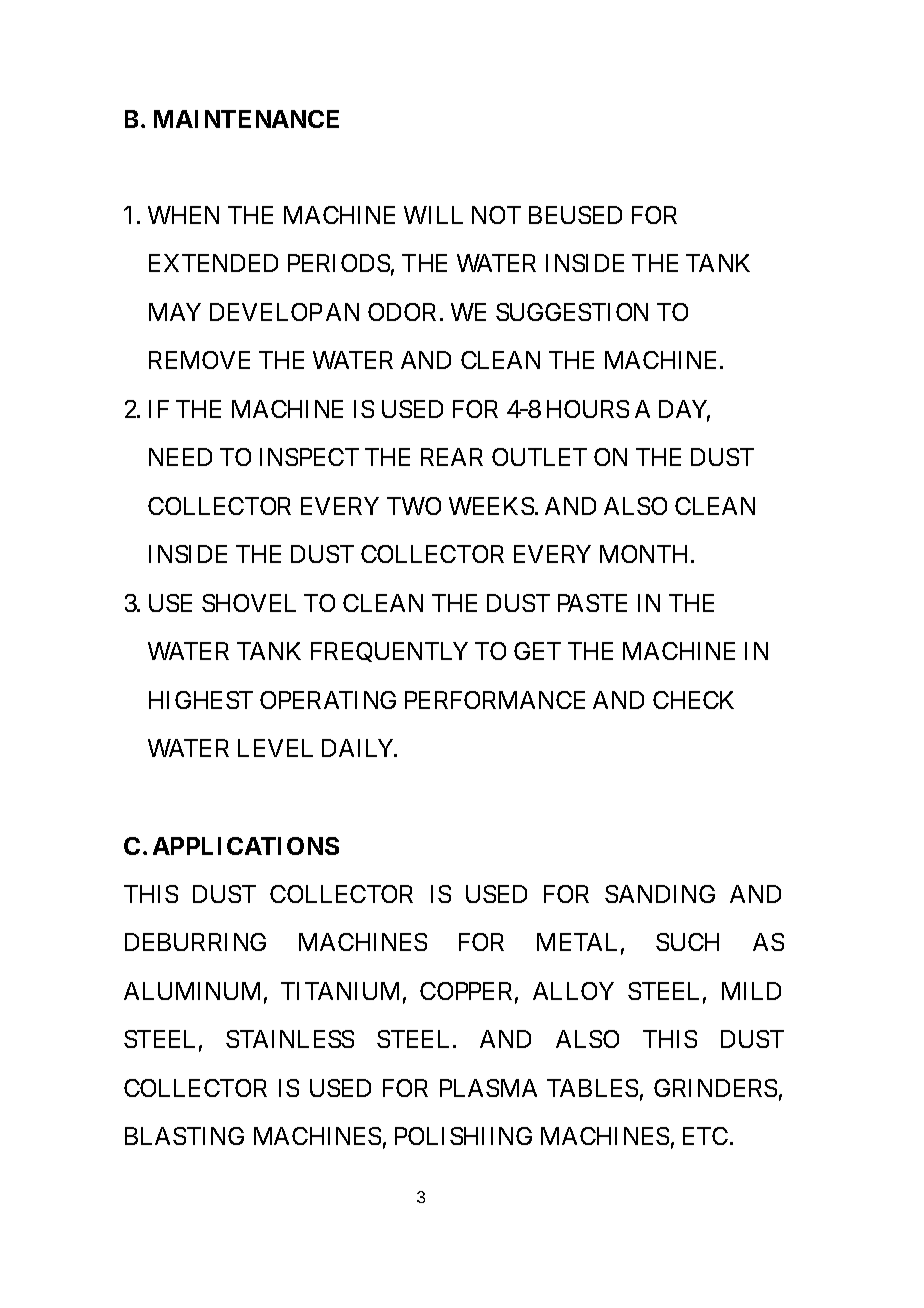  Describe the element at coordinates (246, 119) in the screenshot. I see `MAINTENANCE` at that location.
